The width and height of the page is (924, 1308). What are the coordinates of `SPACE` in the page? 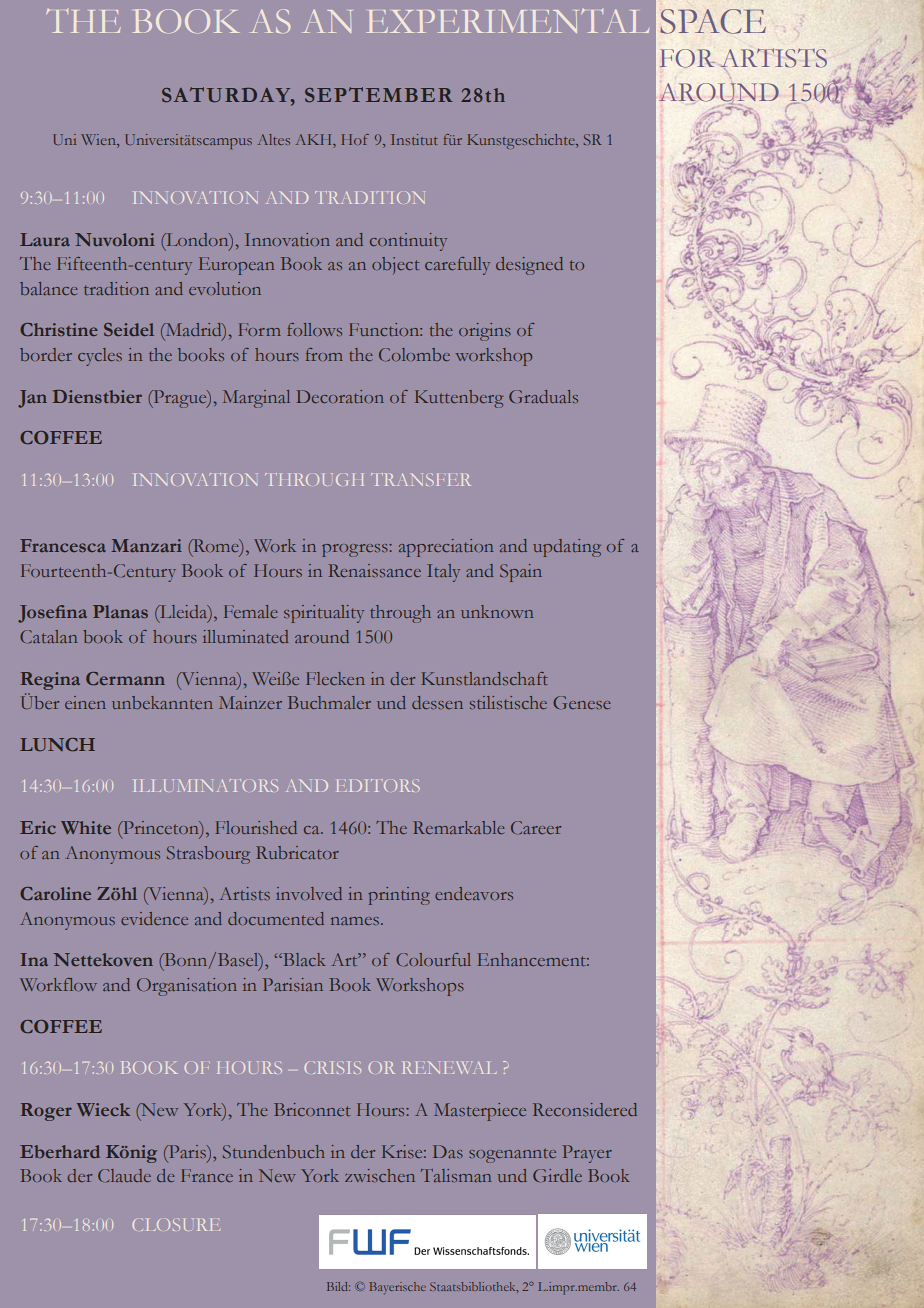 It's located at (713, 21).
